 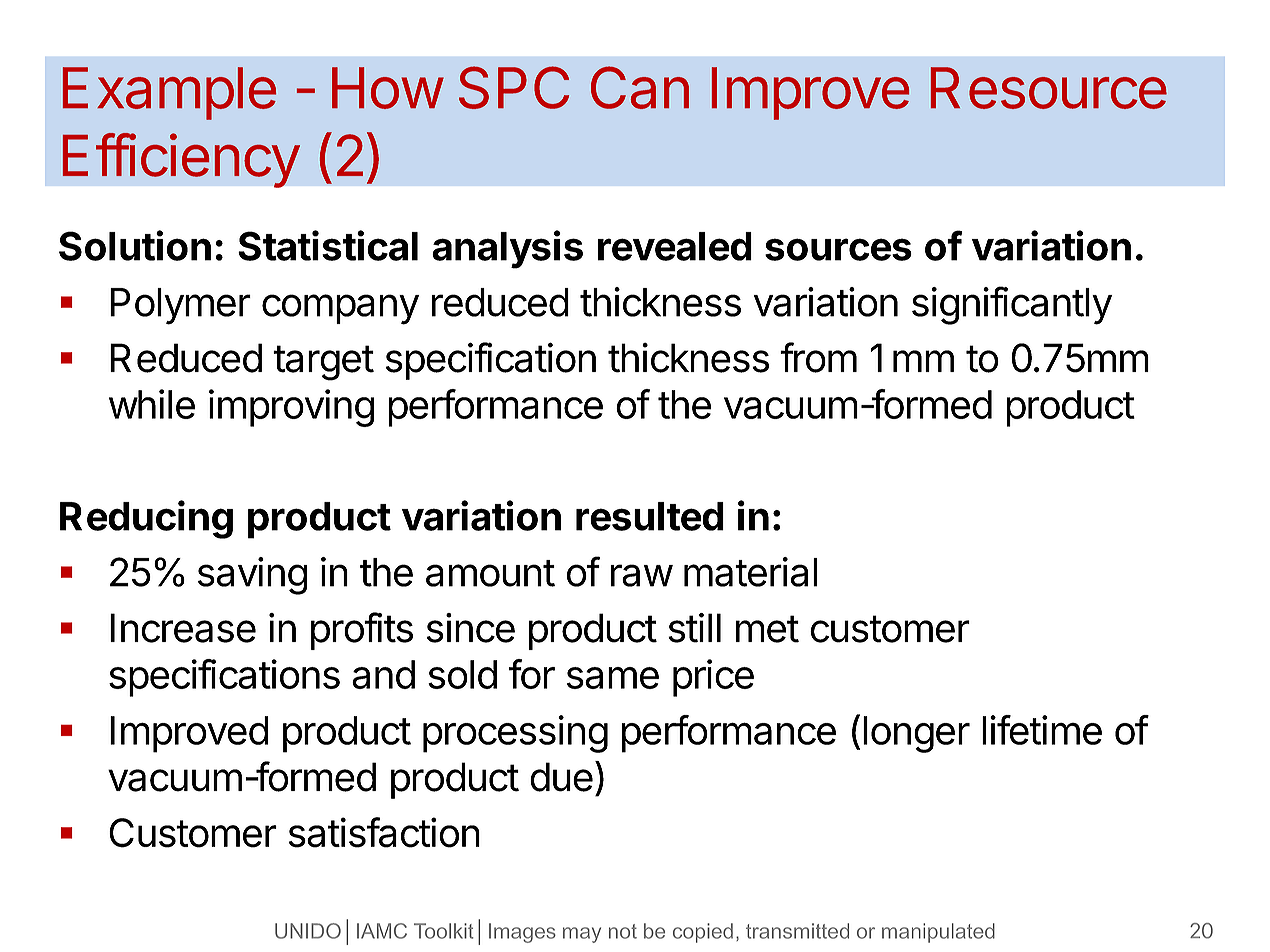 What do you see at coordinates (384, 832) in the screenshot?
I see `satisfaction` at bounding box center [384, 832].
